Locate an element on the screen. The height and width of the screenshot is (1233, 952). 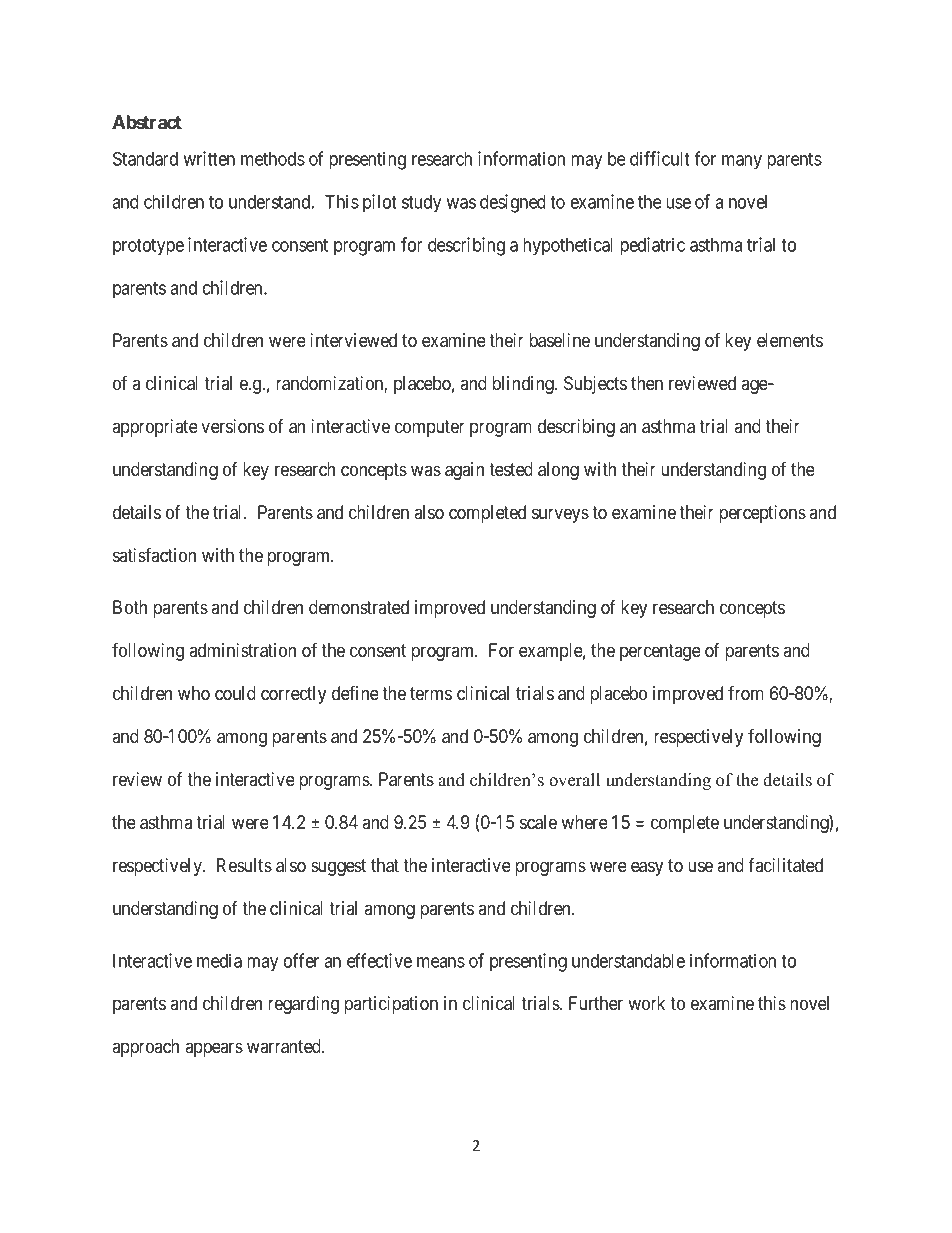
then is located at coordinates (647, 383).
